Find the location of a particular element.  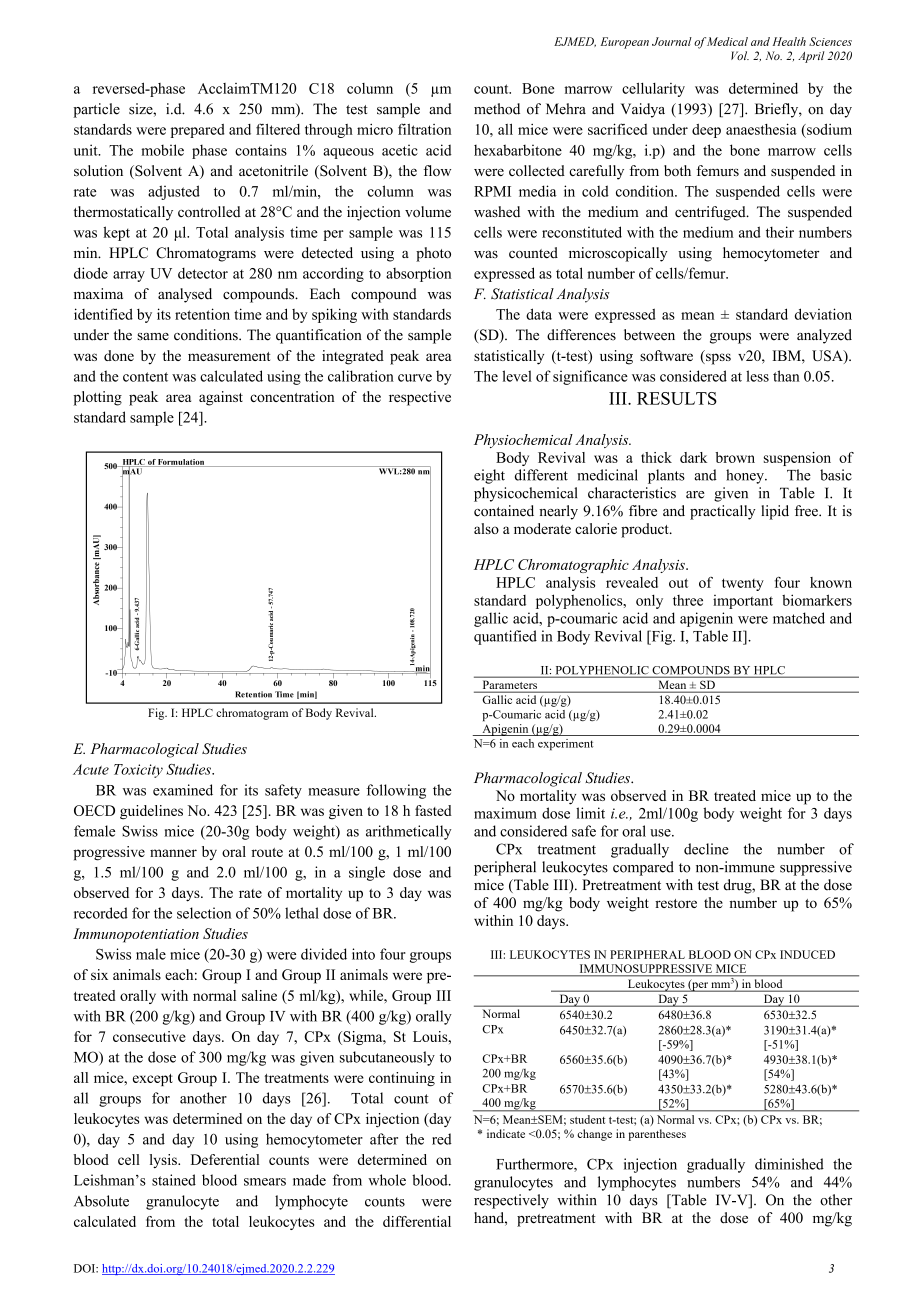

Toxicity is located at coordinates (138, 771).
